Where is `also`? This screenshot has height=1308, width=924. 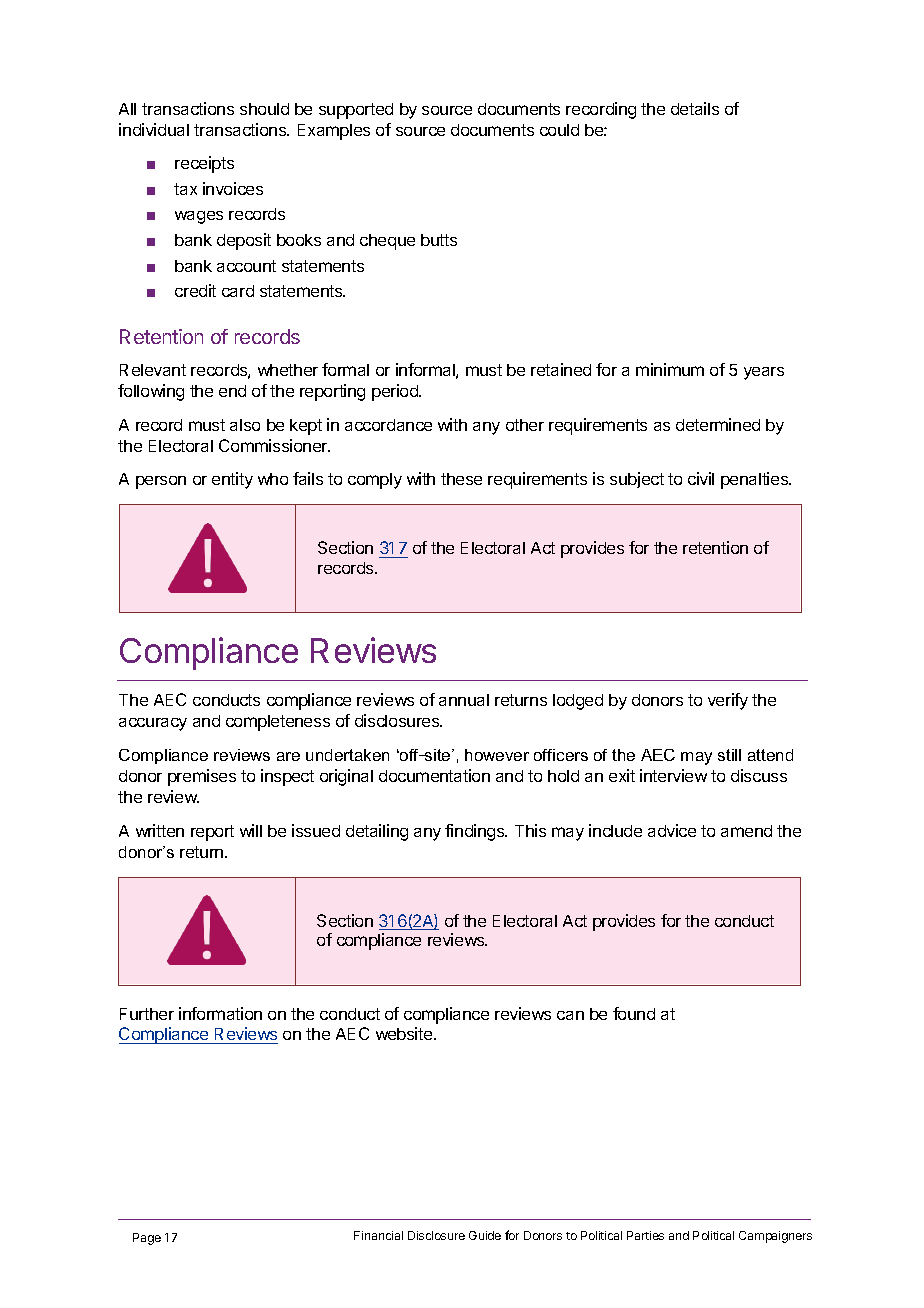 also is located at coordinates (245, 425).
